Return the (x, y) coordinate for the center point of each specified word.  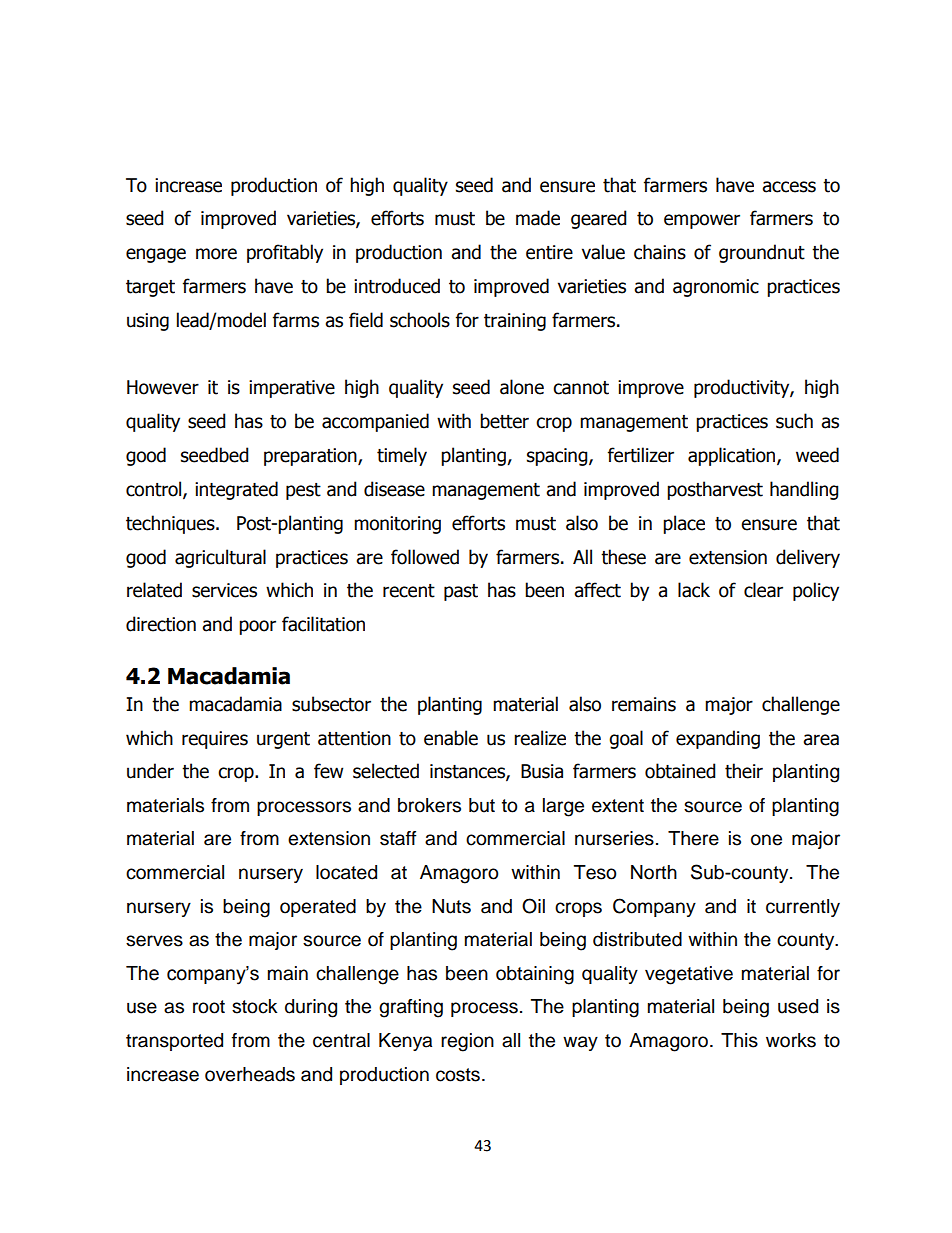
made (538, 218)
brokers (429, 805)
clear (763, 590)
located (346, 872)
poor (257, 627)
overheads (250, 1074)
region (467, 1042)
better (504, 421)
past (461, 592)
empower (702, 221)
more (216, 254)
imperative (292, 389)
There (693, 838)
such (794, 421)
